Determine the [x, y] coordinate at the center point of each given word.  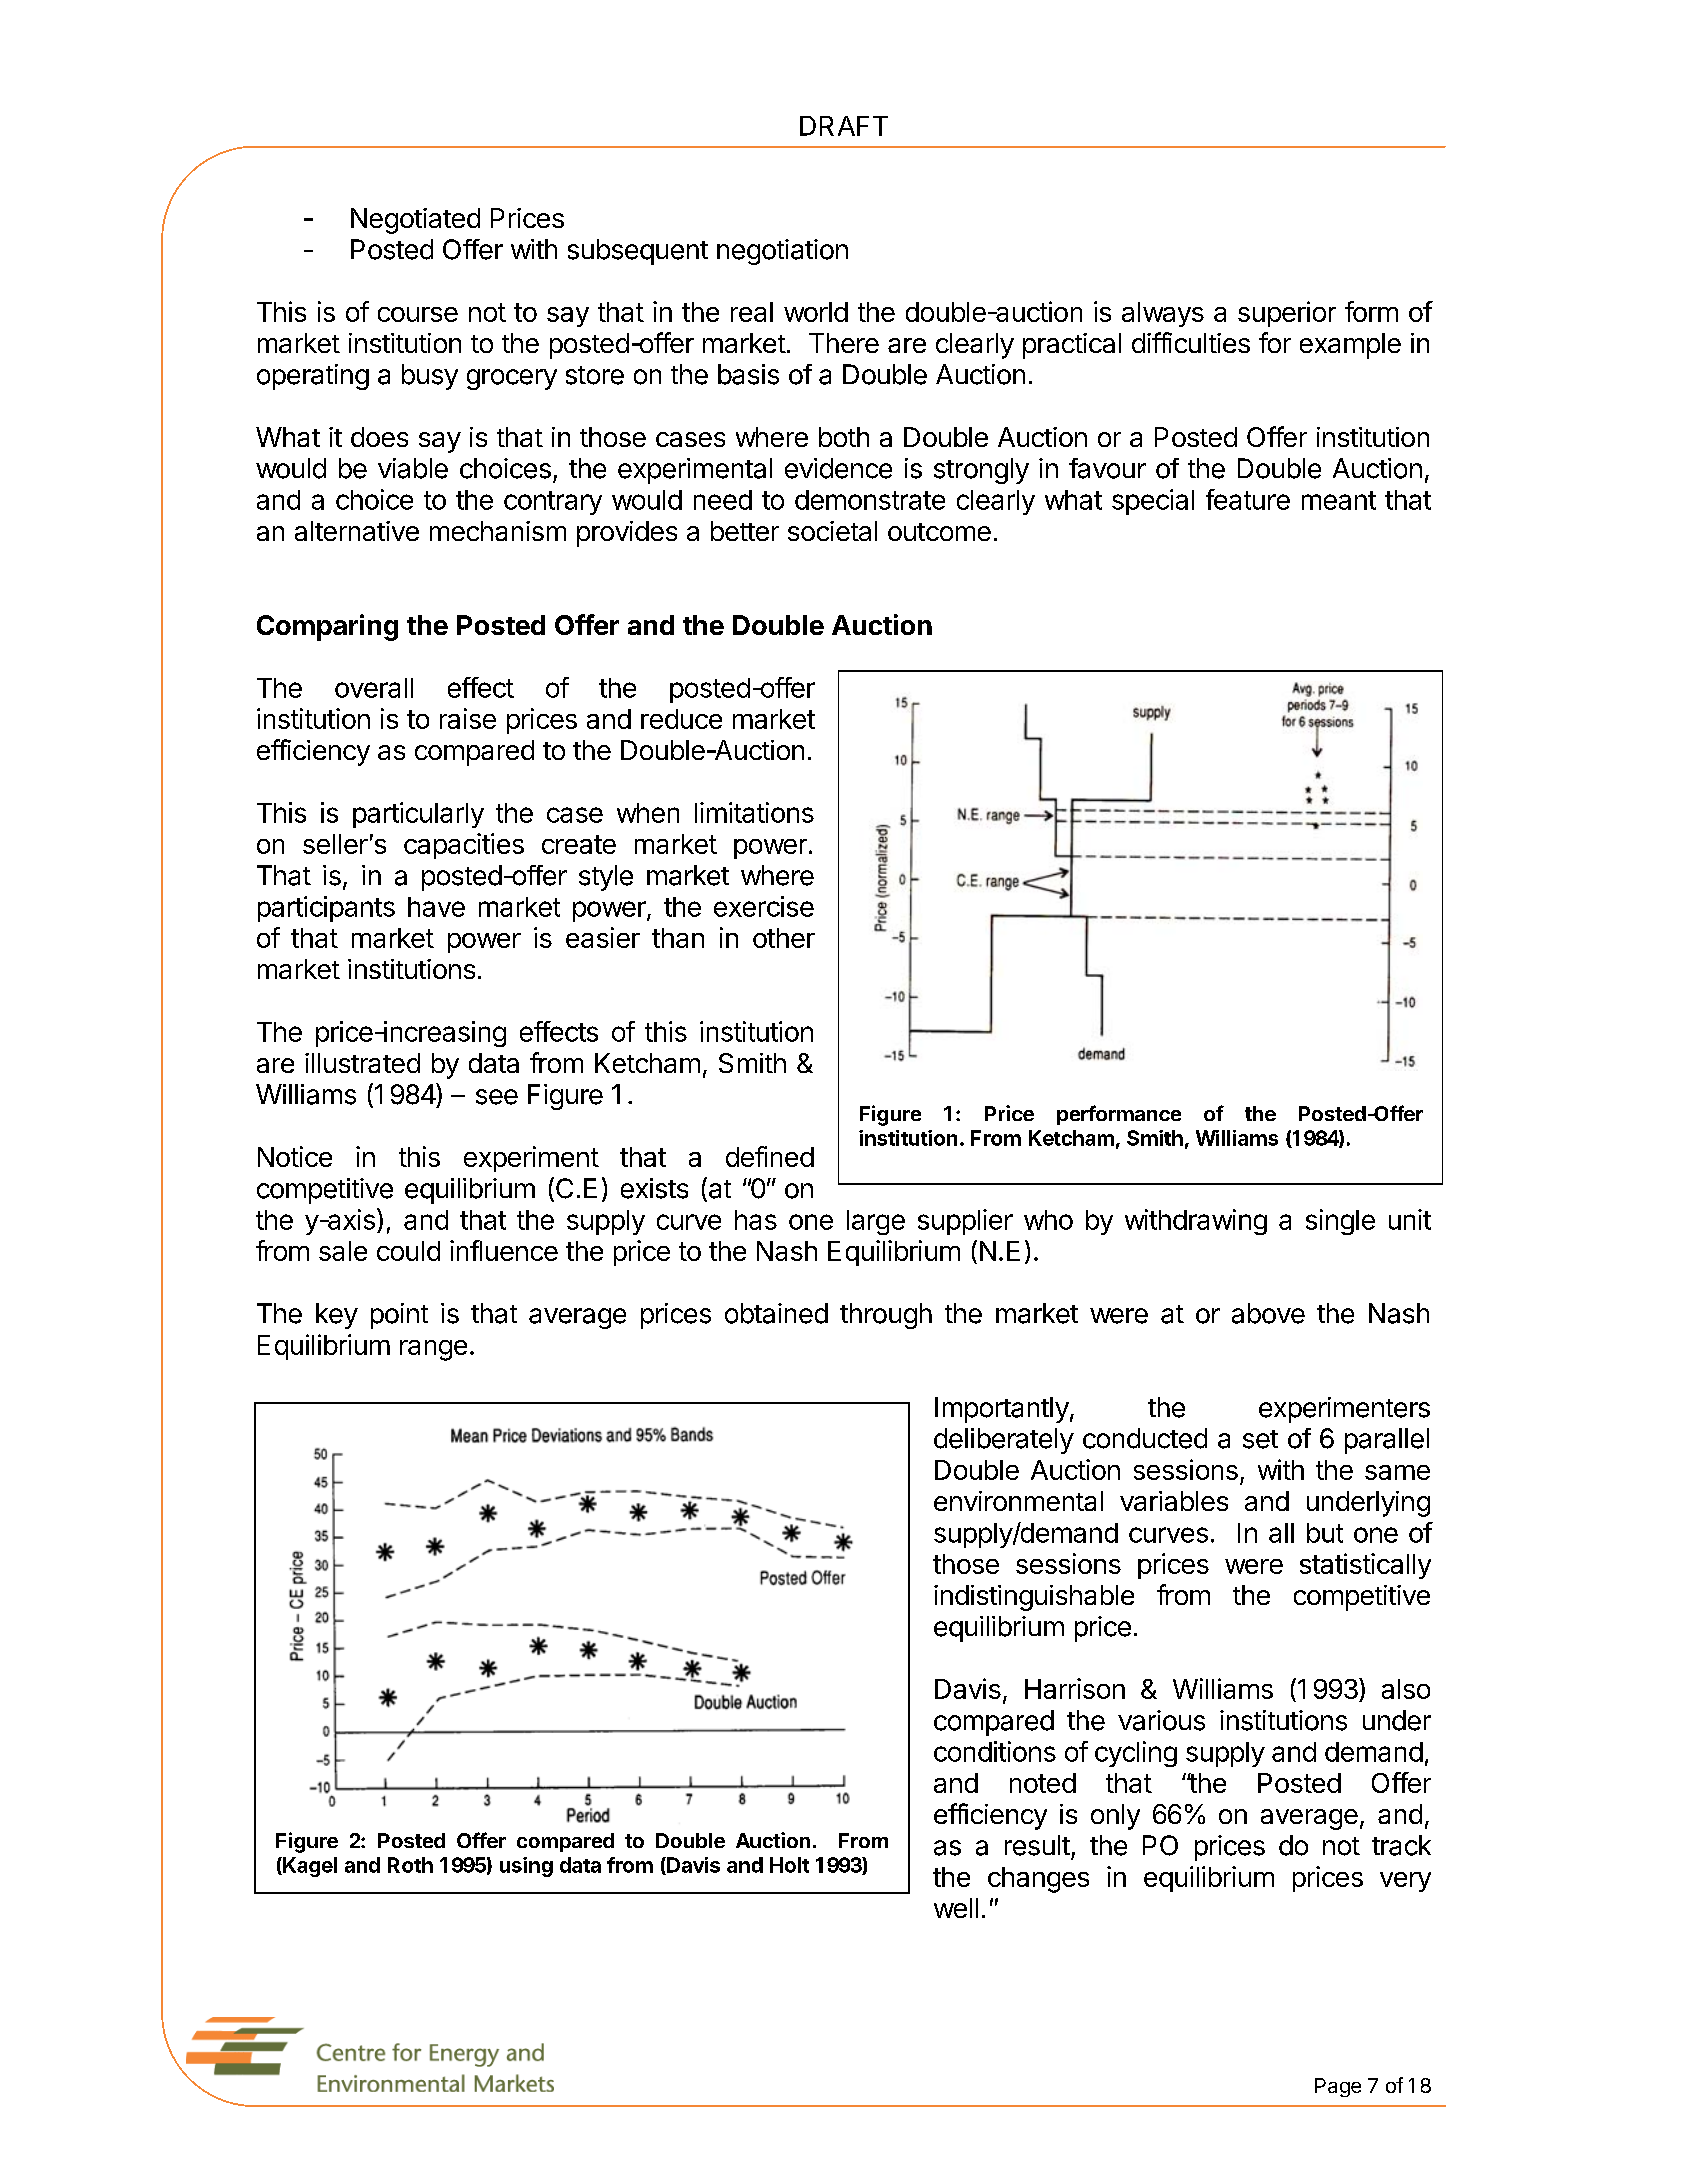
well [956, 1908]
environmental [1018, 1501]
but [1325, 1533]
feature [1248, 499]
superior [1287, 314]
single [1340, 1222]
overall [374, 688]
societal [832, 531]
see [497, 1097]
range [433, 1350]
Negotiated [415, 221]
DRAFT [844, 126]
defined [770, 1156]
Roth [410, 1865]
